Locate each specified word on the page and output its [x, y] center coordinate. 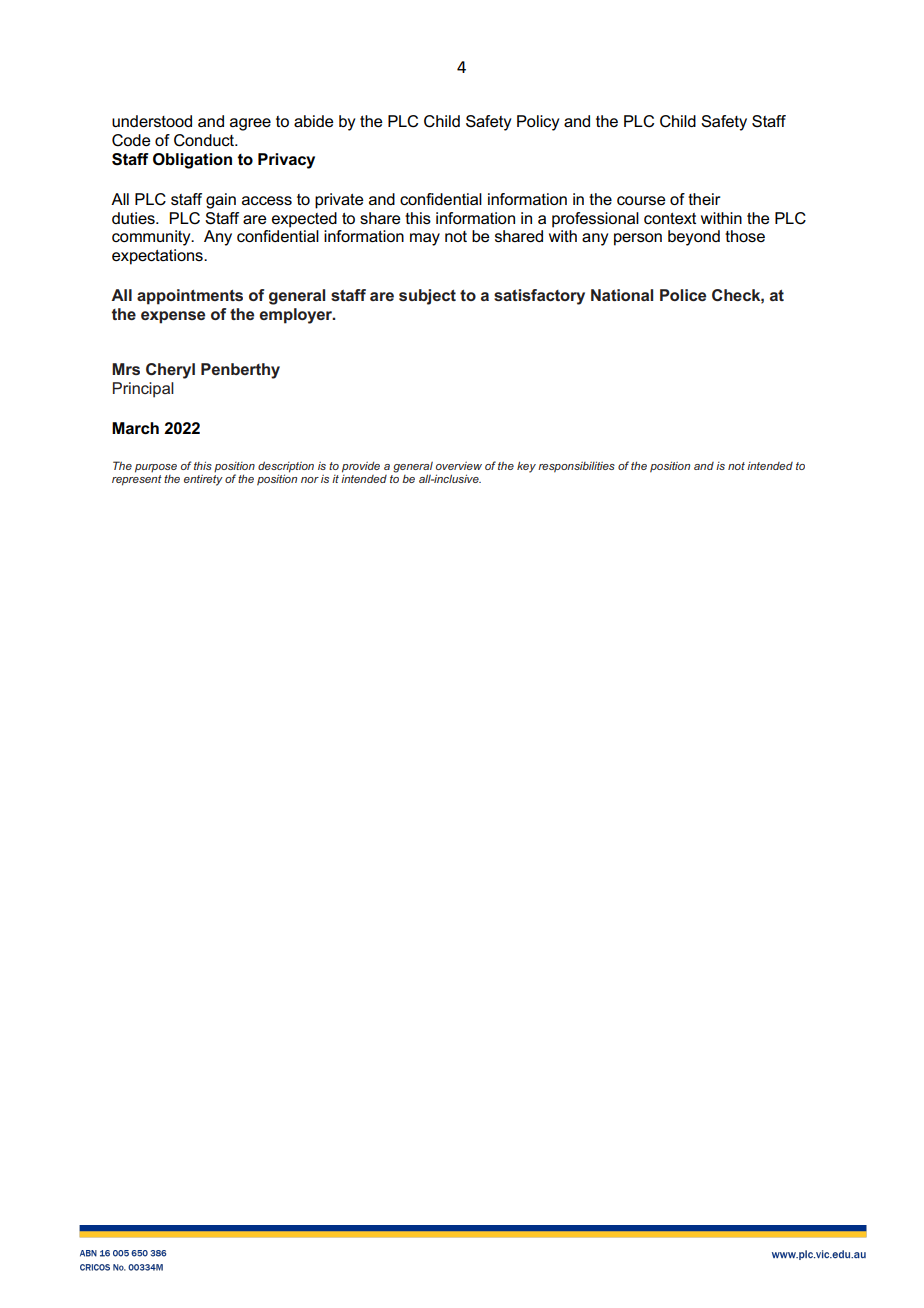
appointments [190, 297]
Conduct [205, 140]
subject [427, 297]
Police [683, 295]
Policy [538, 123]
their [704, 199]
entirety [203, 480]
